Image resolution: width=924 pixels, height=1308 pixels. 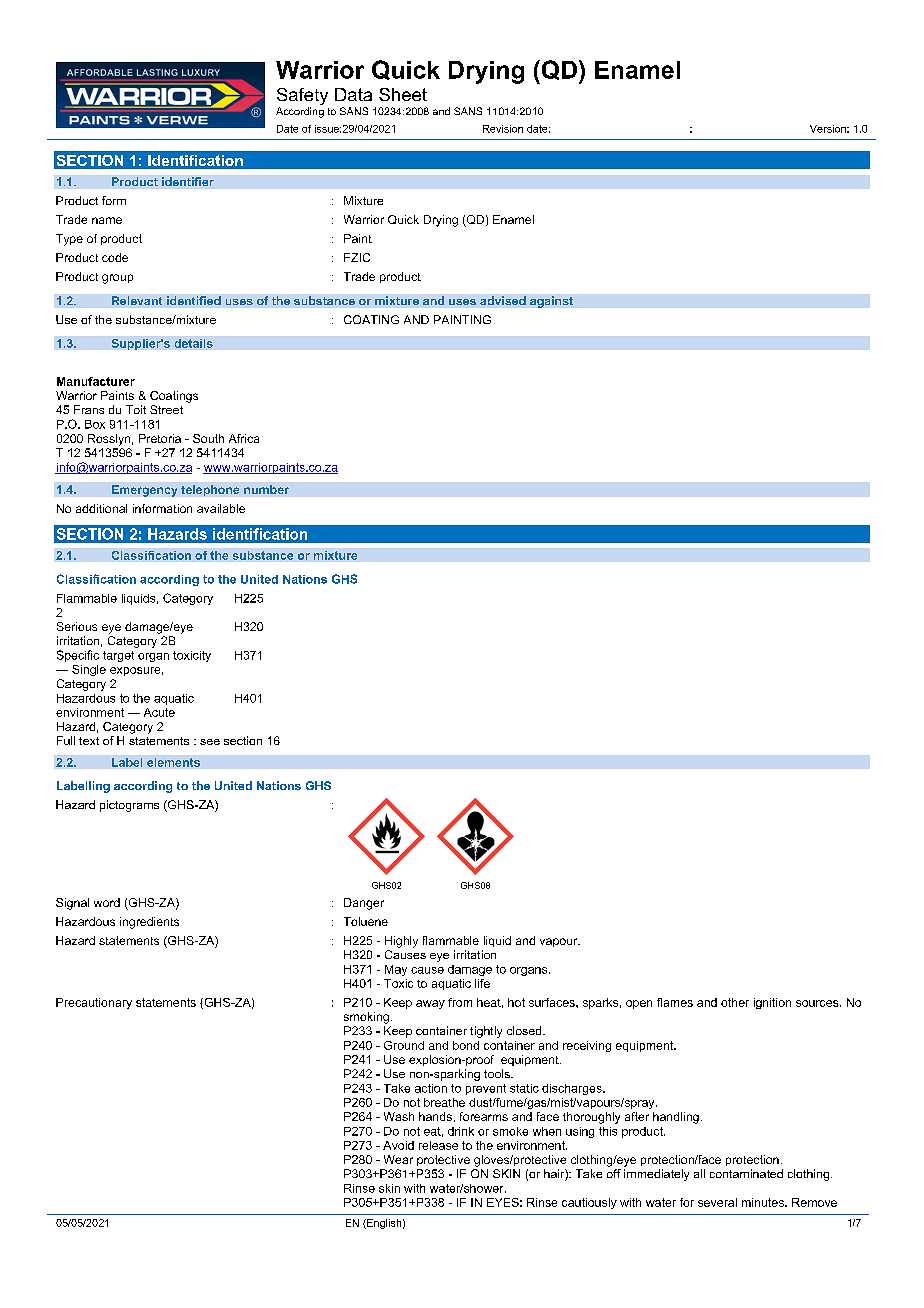 I want to click on Precautionary, so click(x=94, y=1003).
